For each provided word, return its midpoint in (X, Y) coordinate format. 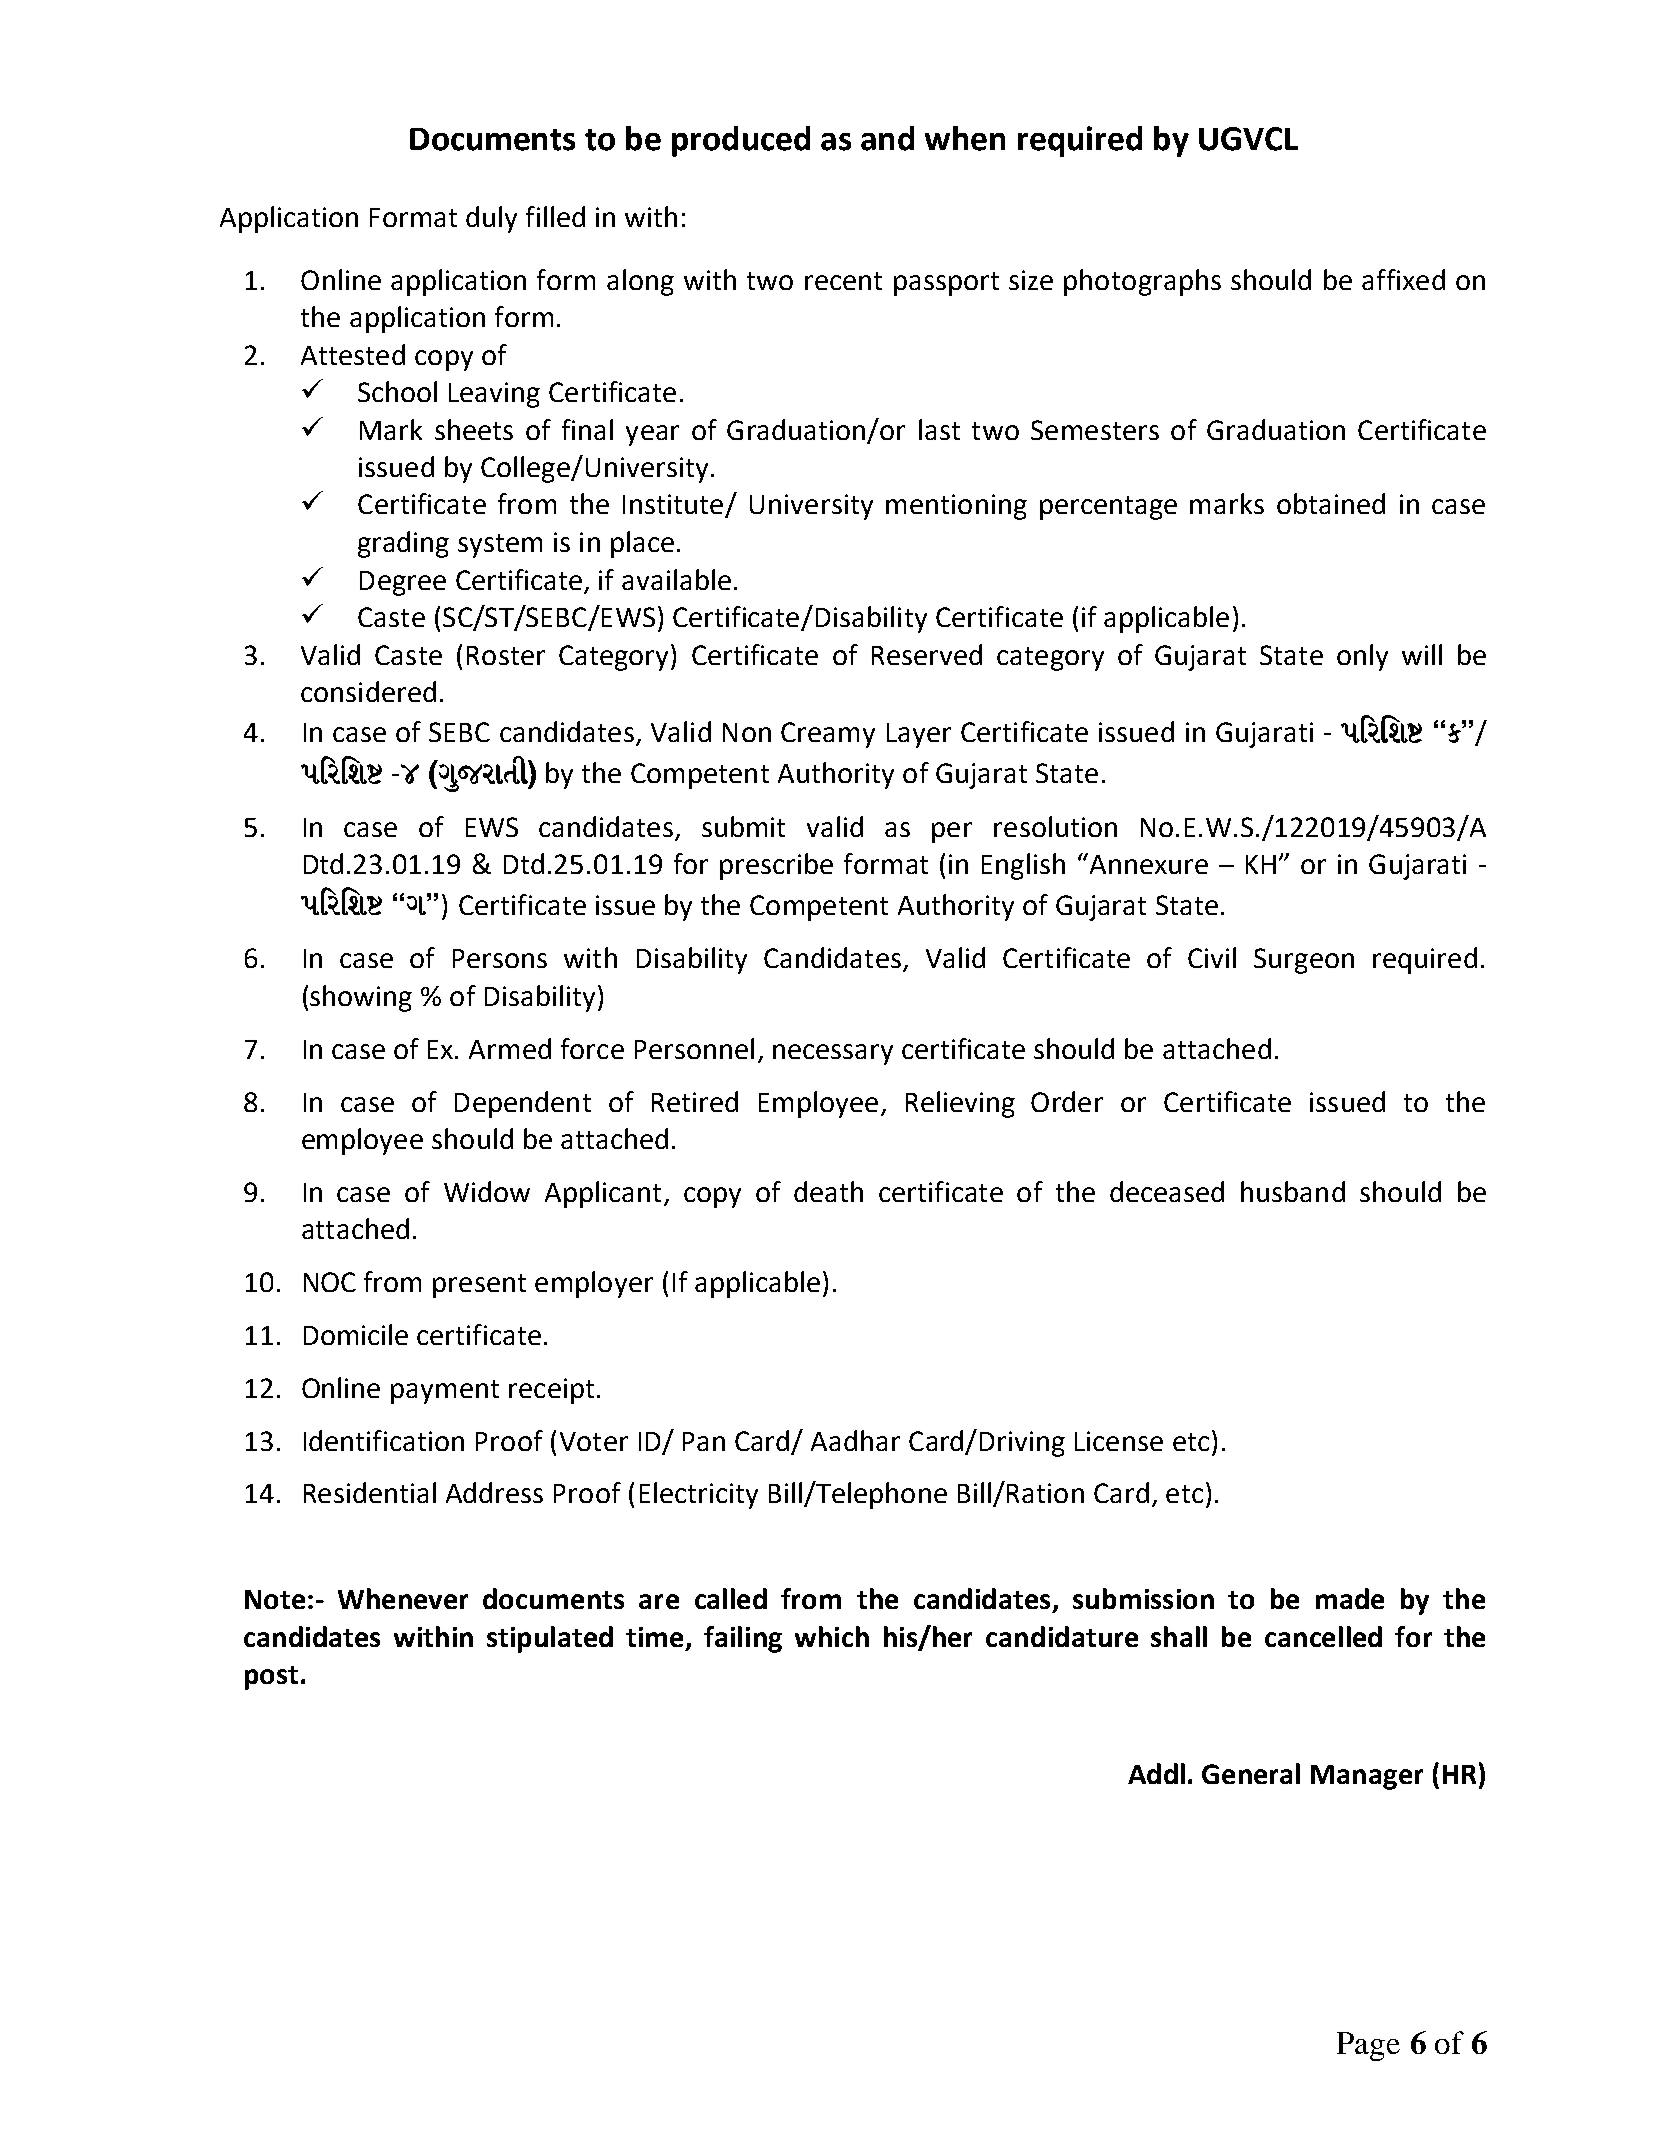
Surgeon (1304, 961)
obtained (1331, 503)
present (479, 1286)
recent (843, 281)
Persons (500, 958)
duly (491, 219)
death (828, 1191)
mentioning (956, 507)
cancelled (1323, 1636)
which (832, 1636)
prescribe (776, 866)
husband (1293, 1191)
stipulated (550, 1639)
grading (403, 544)
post (271, 1678)
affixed (1403, 279)
